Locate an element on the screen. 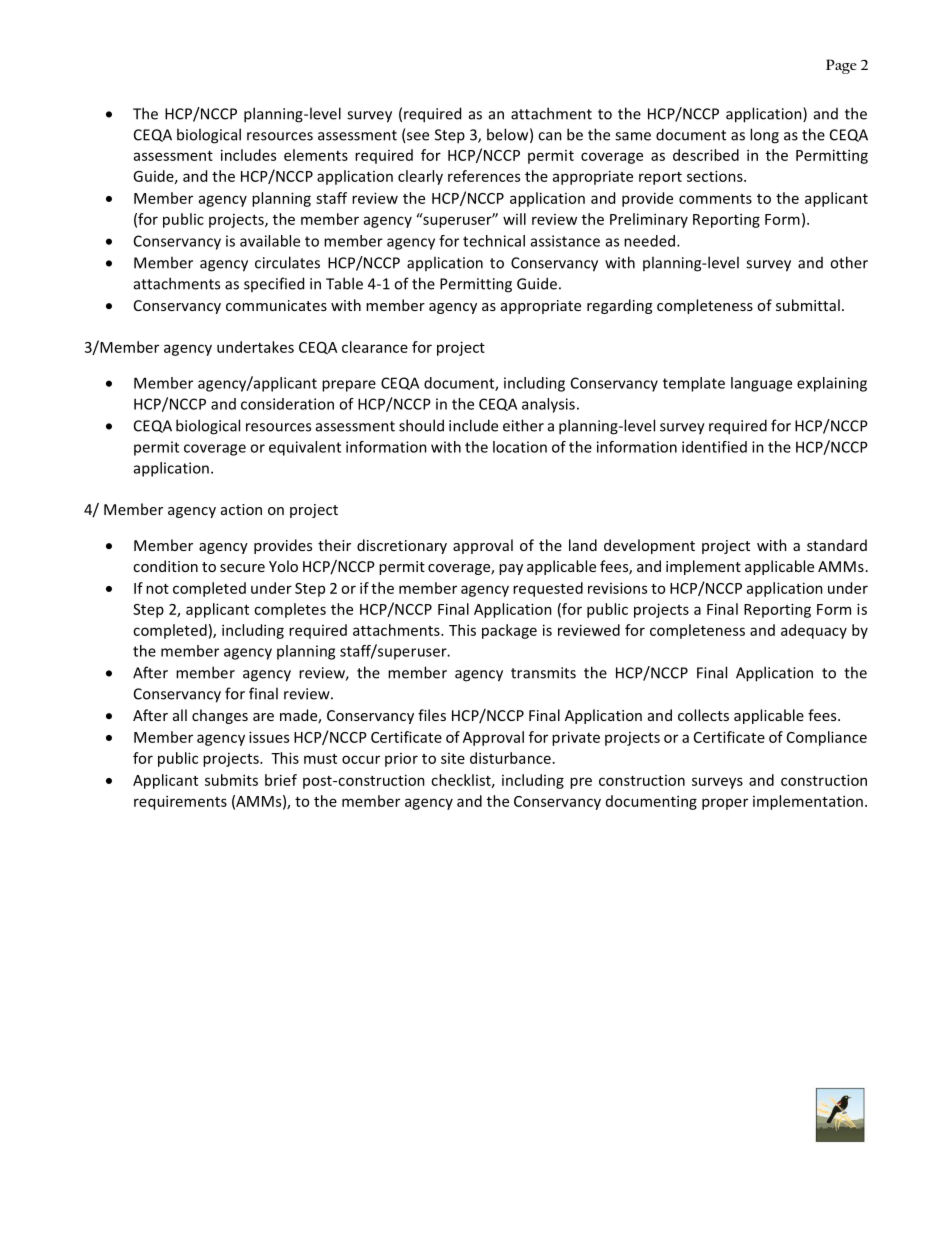 The width and height of the screenshot is (952, 1233). Page is located at coordinates (841, 66).
